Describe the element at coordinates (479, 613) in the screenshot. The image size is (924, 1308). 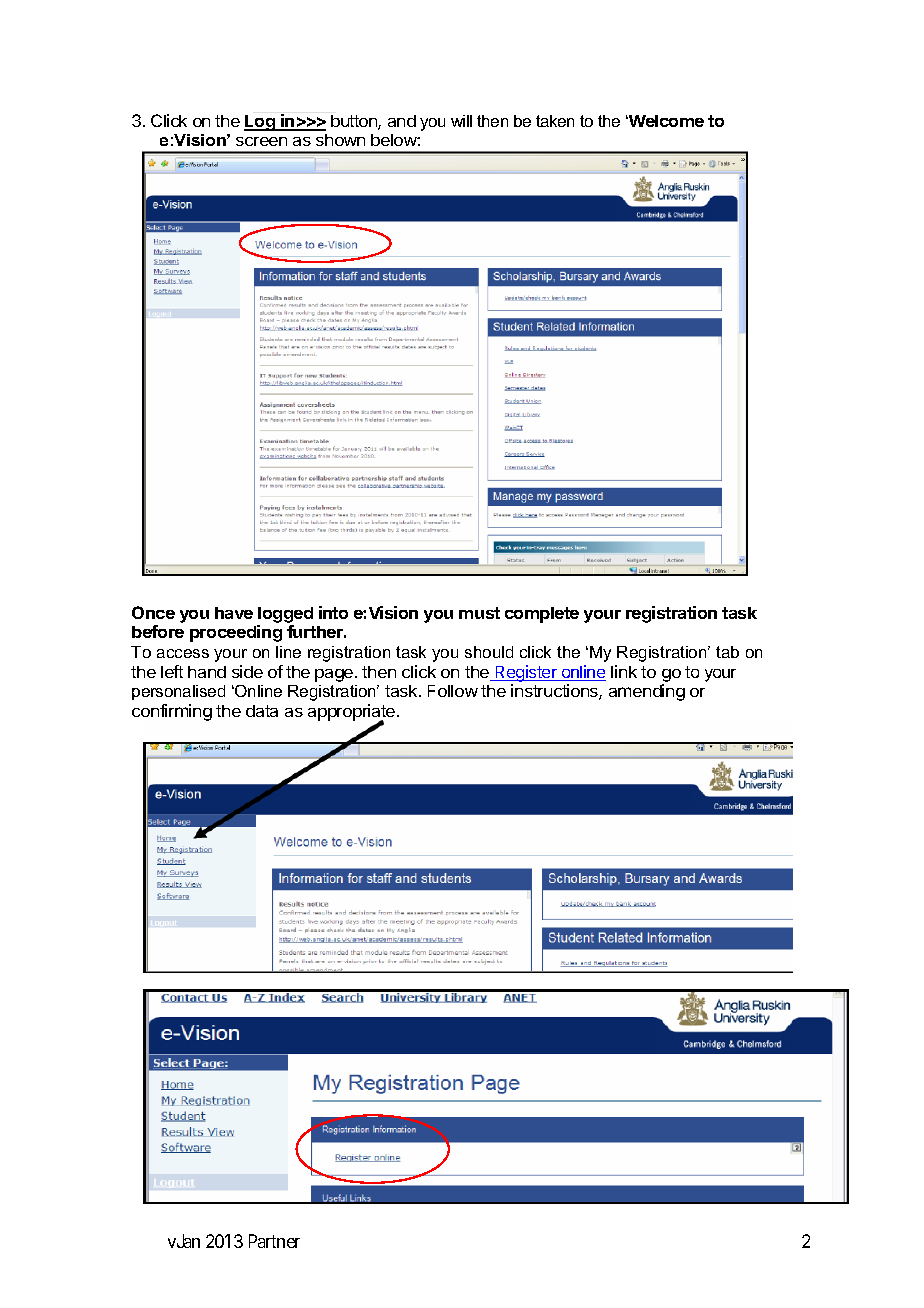
I see `must` at that location.
